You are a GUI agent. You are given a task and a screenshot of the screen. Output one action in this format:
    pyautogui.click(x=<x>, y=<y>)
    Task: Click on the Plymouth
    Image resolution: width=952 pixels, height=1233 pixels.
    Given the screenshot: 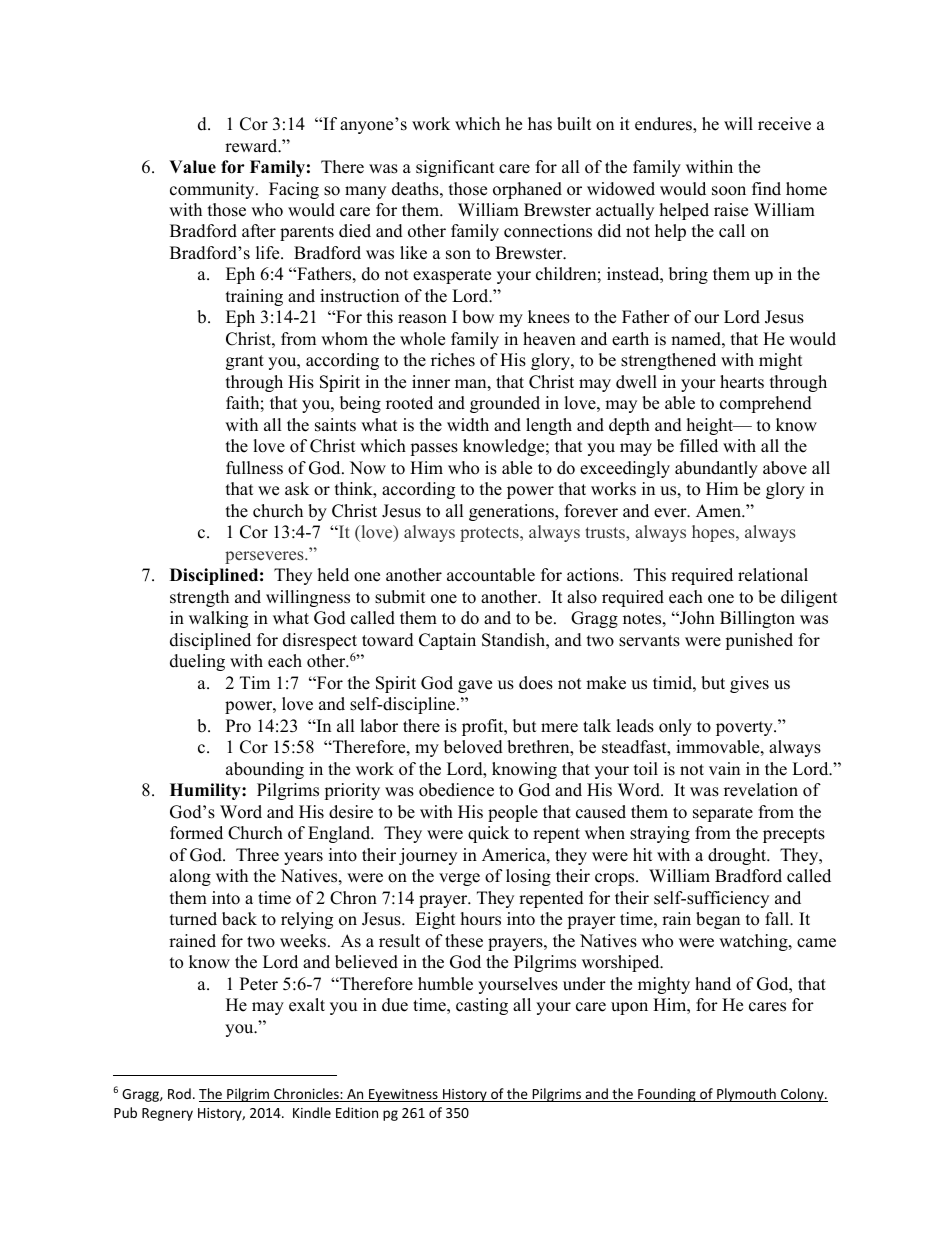 What is the action you would take?
    pyautogui.click(x=746, y=1095)
